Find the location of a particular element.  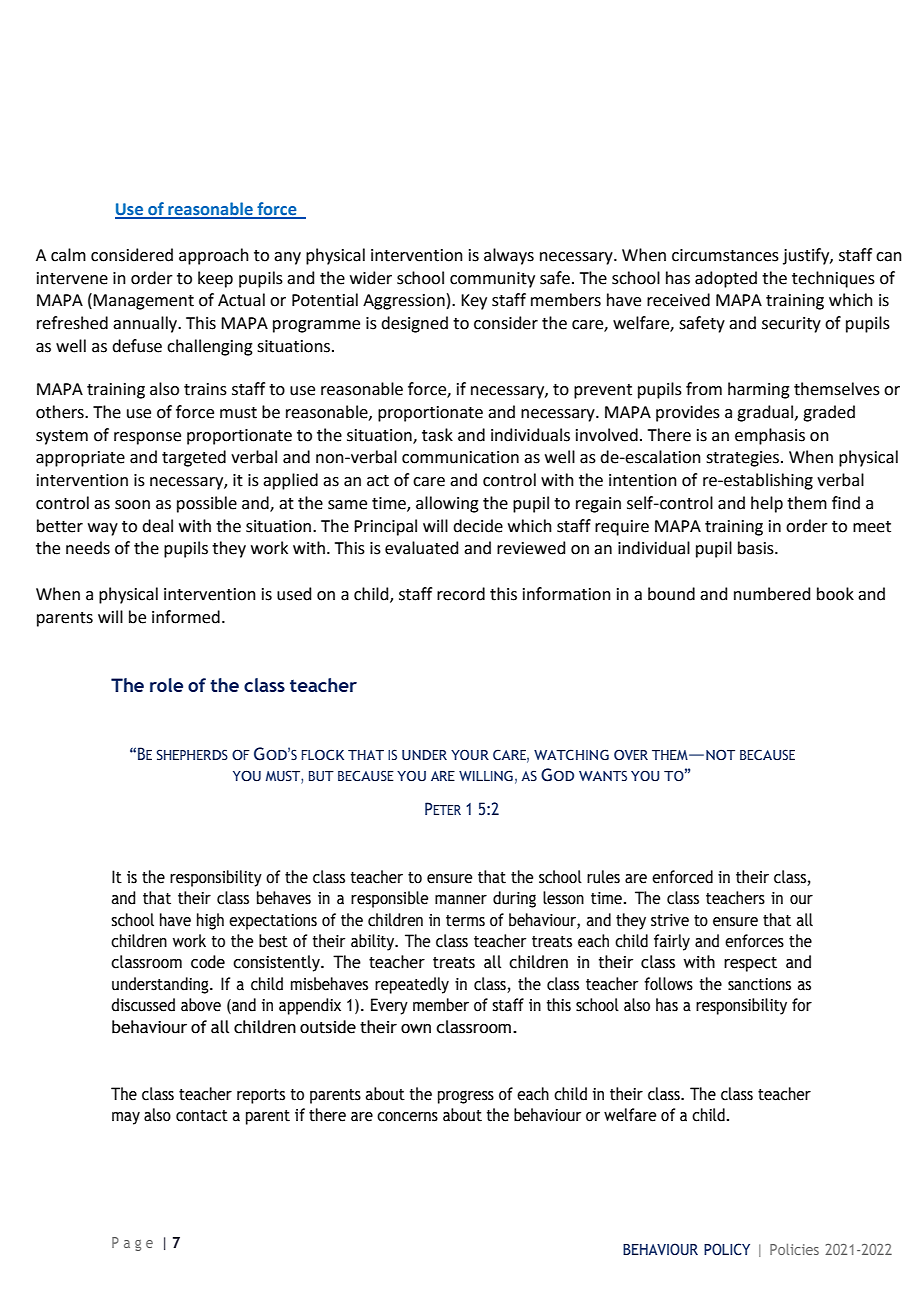

techniques is located at coordinates (833, 279).
